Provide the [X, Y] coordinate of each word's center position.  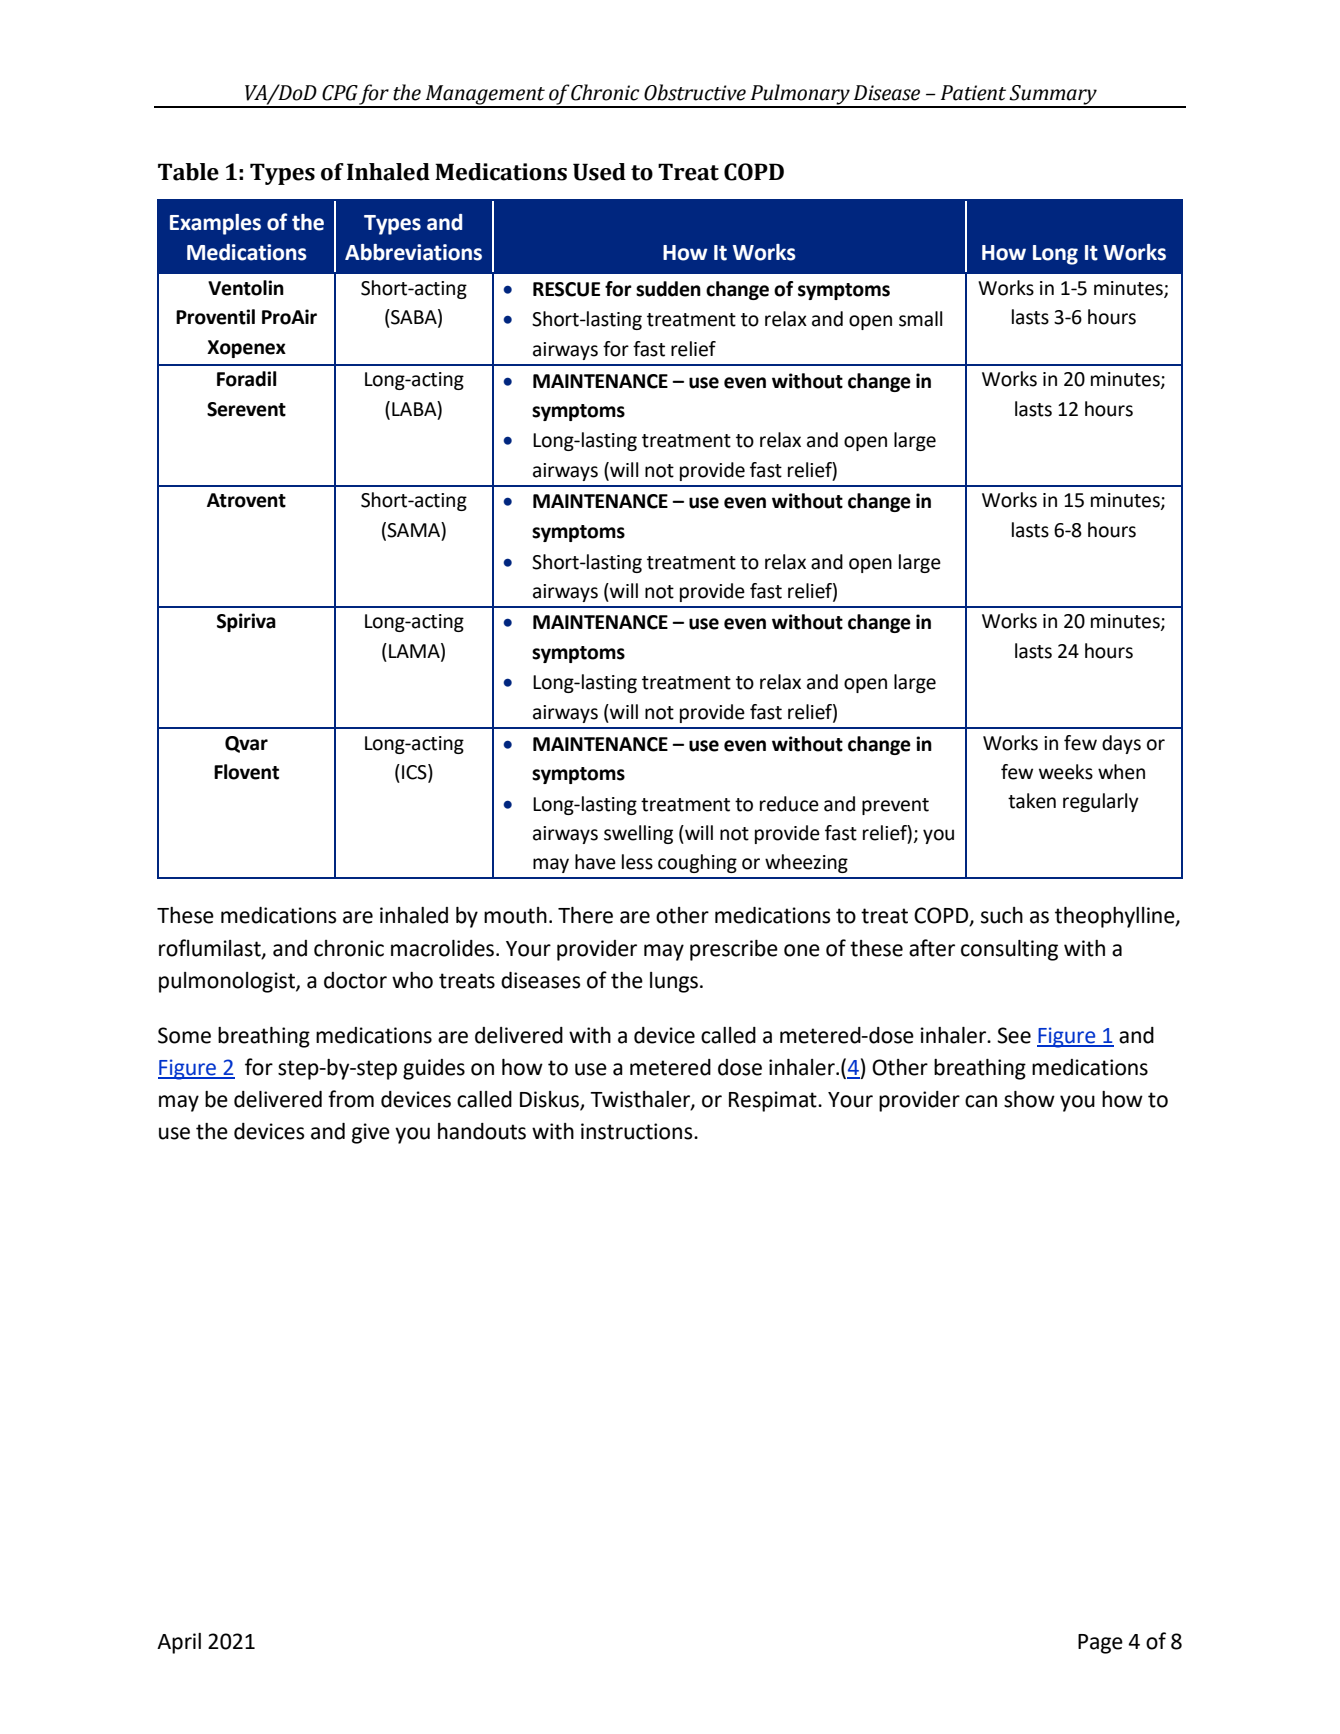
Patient [973, 93]
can [981, 1101]
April [179, 1643]
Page [1100, 1644]
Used [599, 172]
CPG [340, 93]
